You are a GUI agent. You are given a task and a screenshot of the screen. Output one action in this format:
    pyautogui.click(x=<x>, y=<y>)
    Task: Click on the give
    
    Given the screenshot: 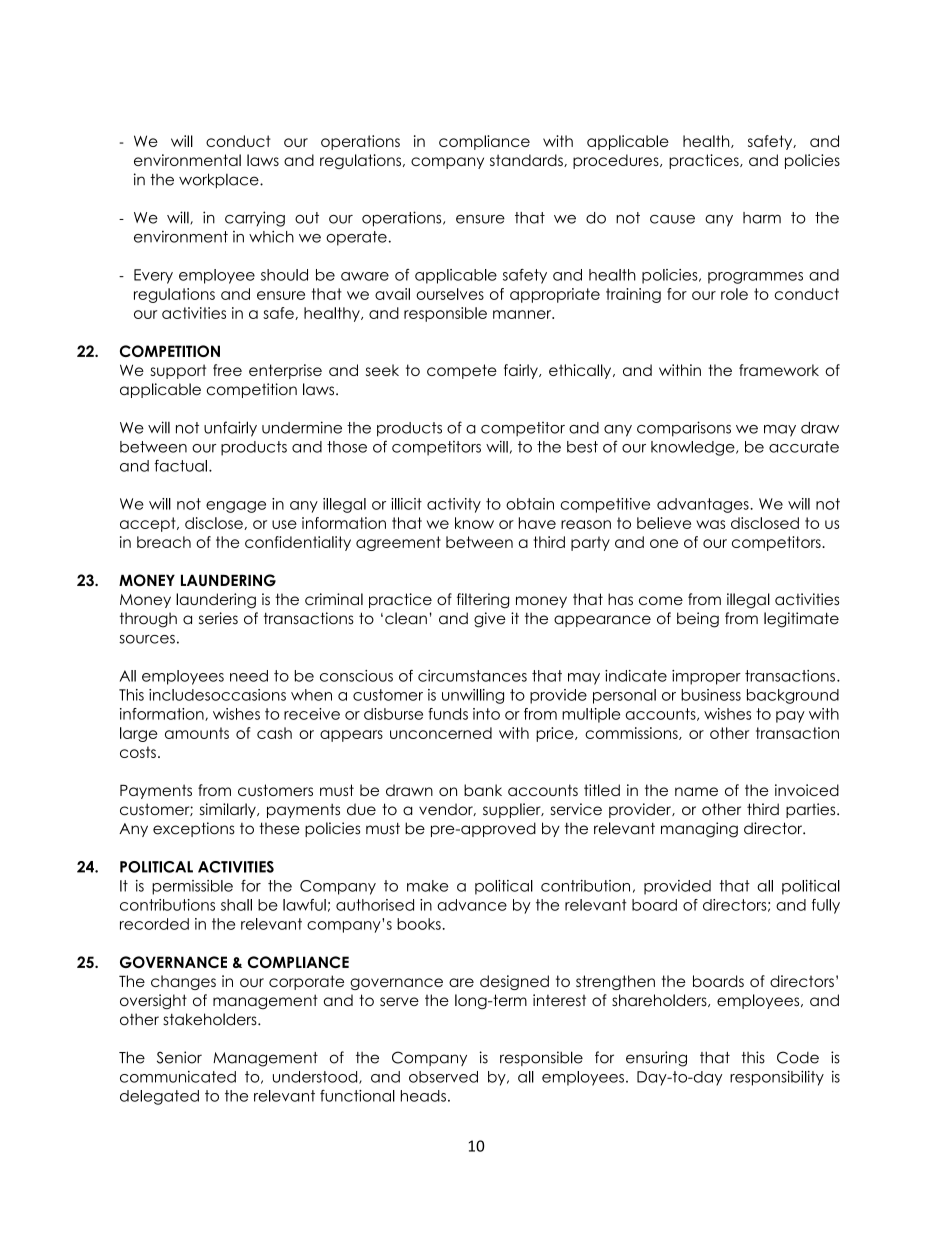 What is the action you would take?
    pyautogui.click(x=490, y=620)
